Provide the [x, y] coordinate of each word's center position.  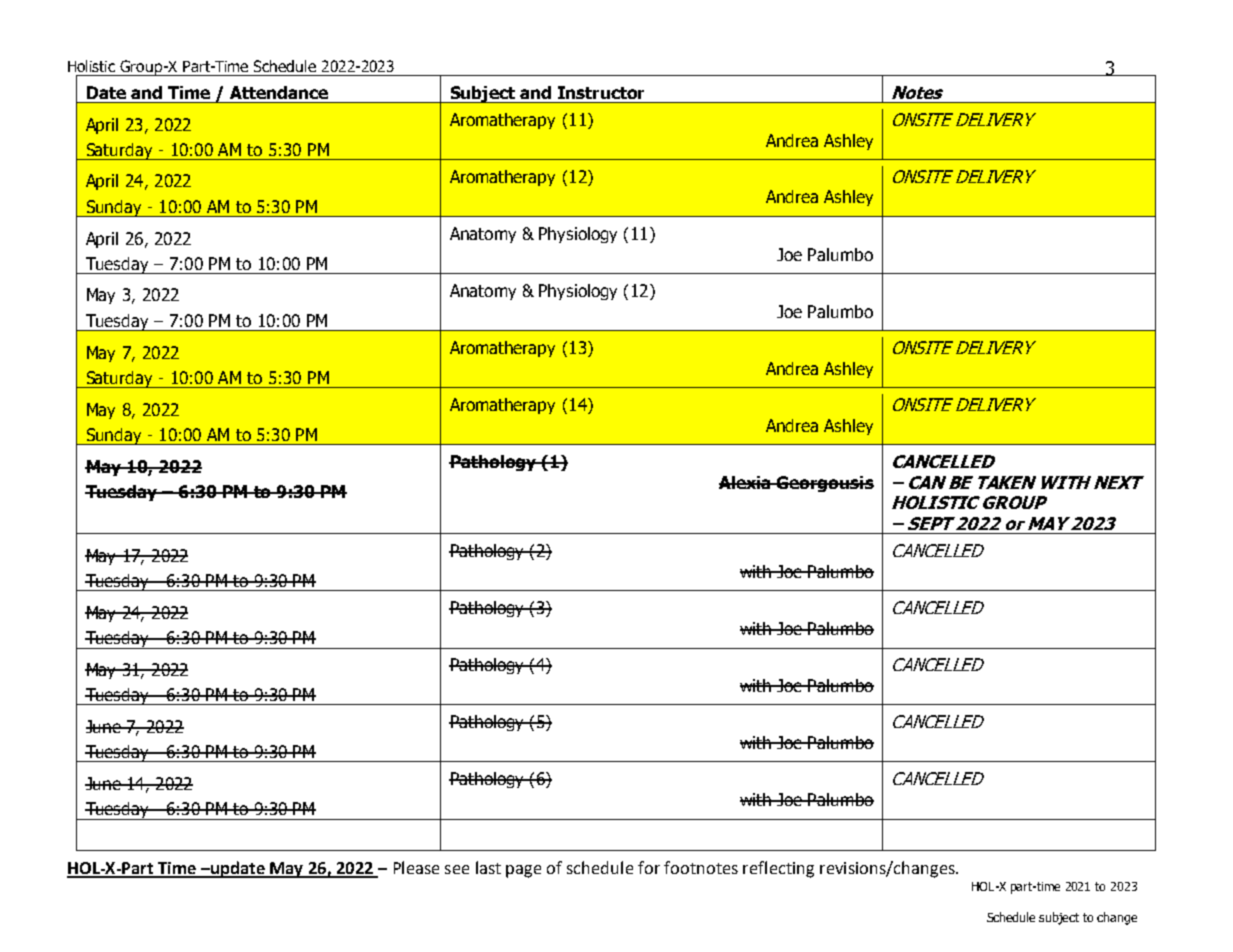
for [649, 867]
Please [416, 867]
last [488, 867]
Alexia [746, 482]
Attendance [279, 92]
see [457, 869]
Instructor [601, 92]
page [523, 871]
